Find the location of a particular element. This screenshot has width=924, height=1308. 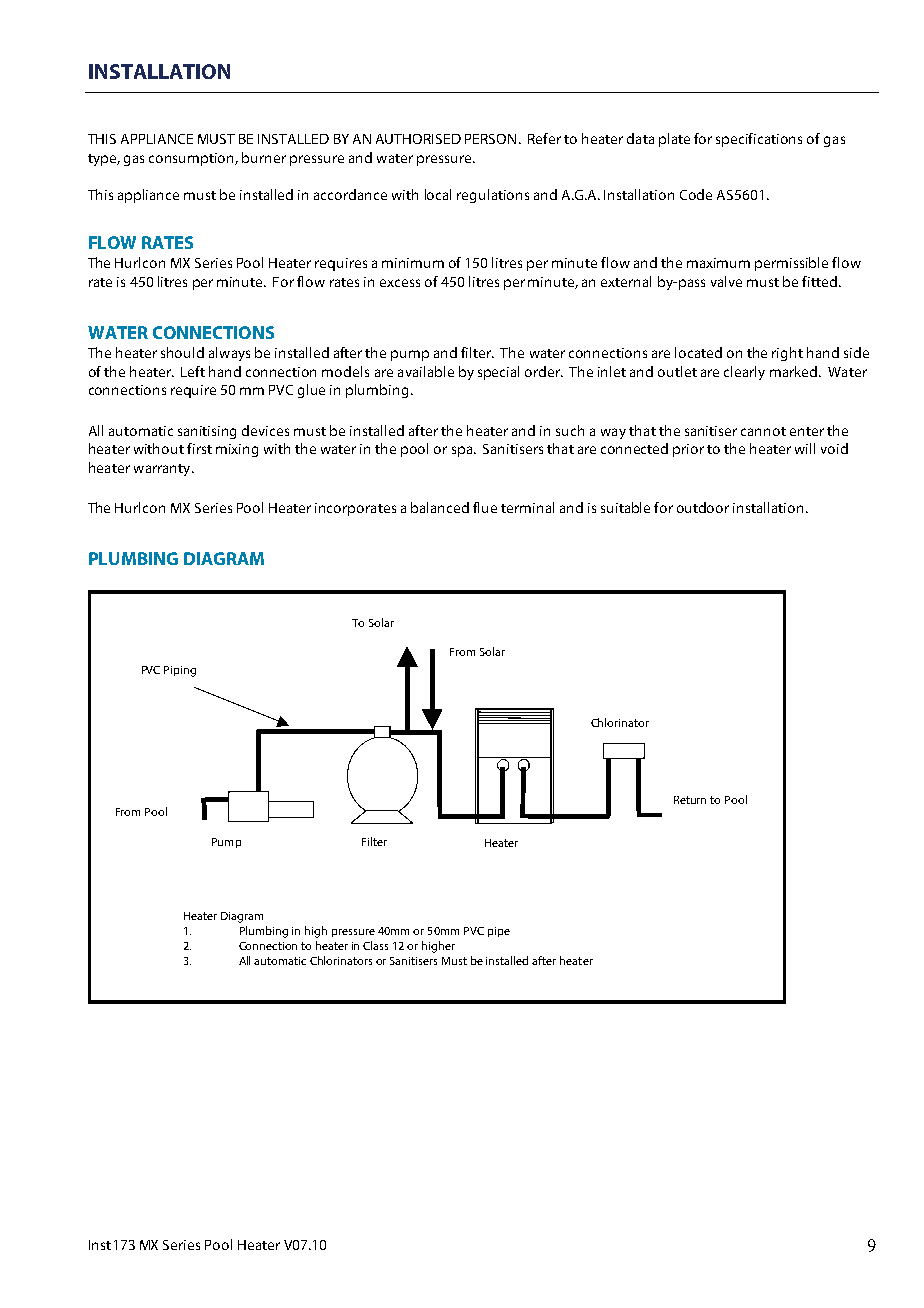

pipe is located at coordinates (499, 932).
